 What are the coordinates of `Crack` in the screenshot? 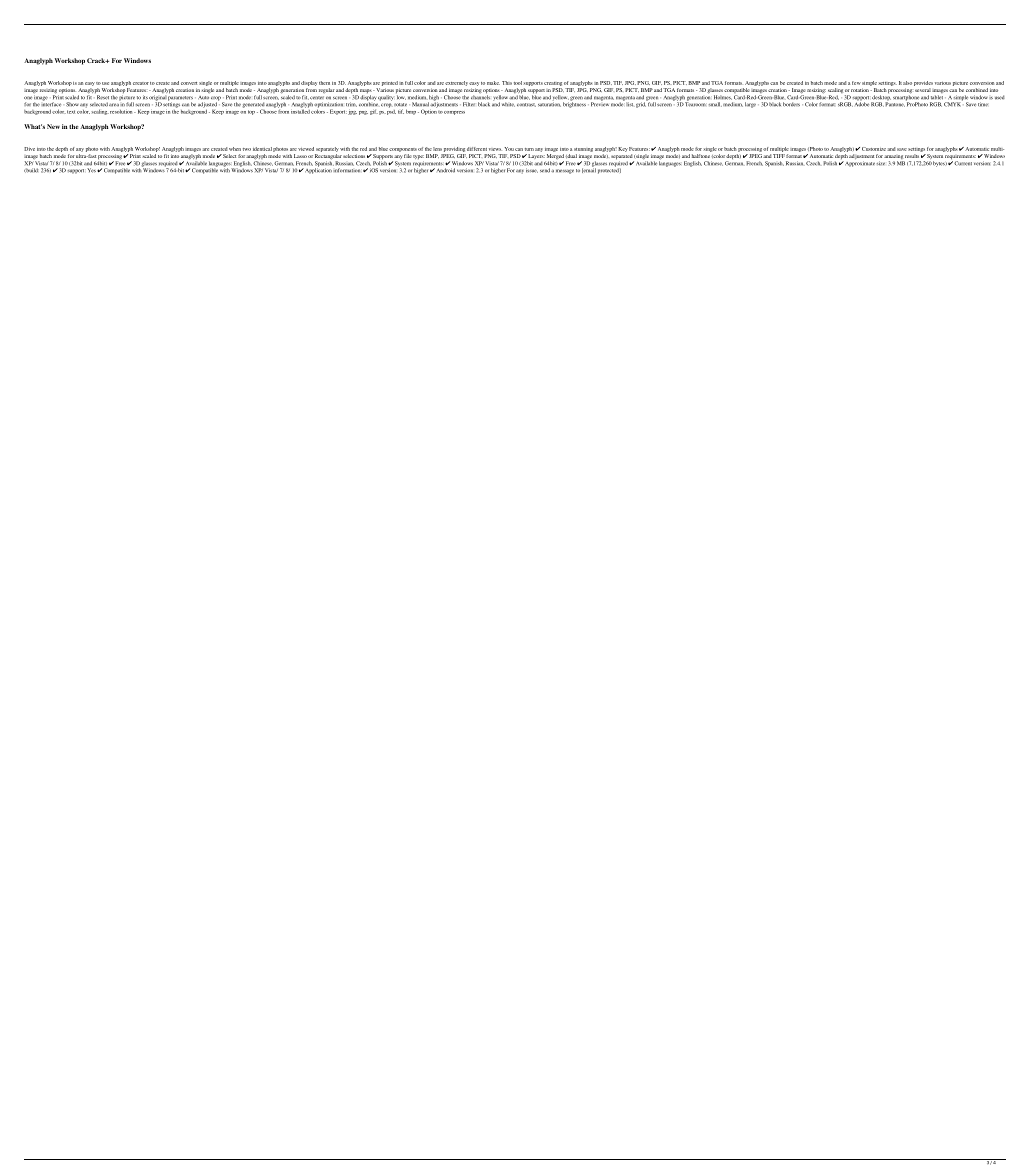 It's located at (97, 60).
